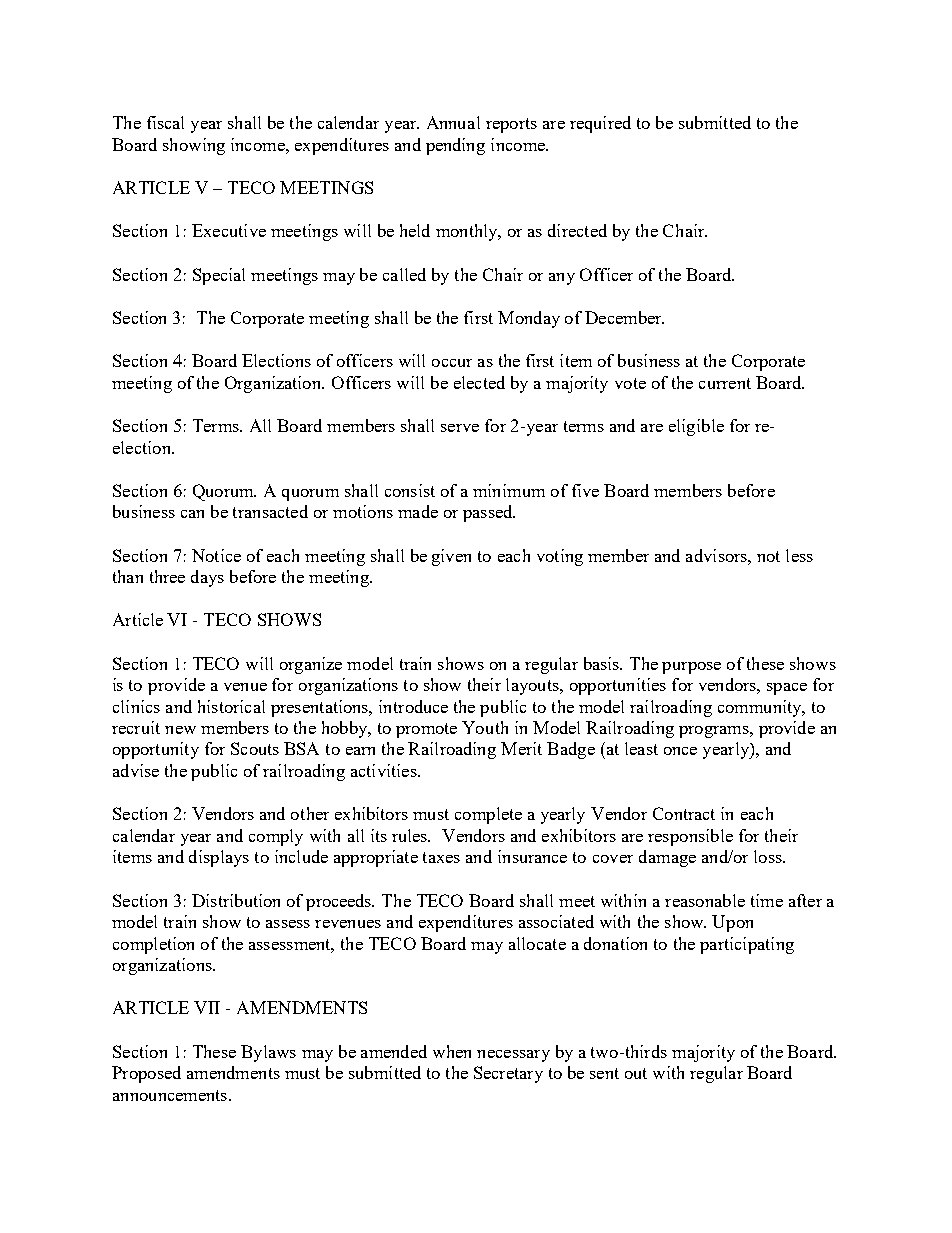  What do you see at coordinates (219, 276) in the screenshot?
I see `Special` at bounding box center [219, 276].
